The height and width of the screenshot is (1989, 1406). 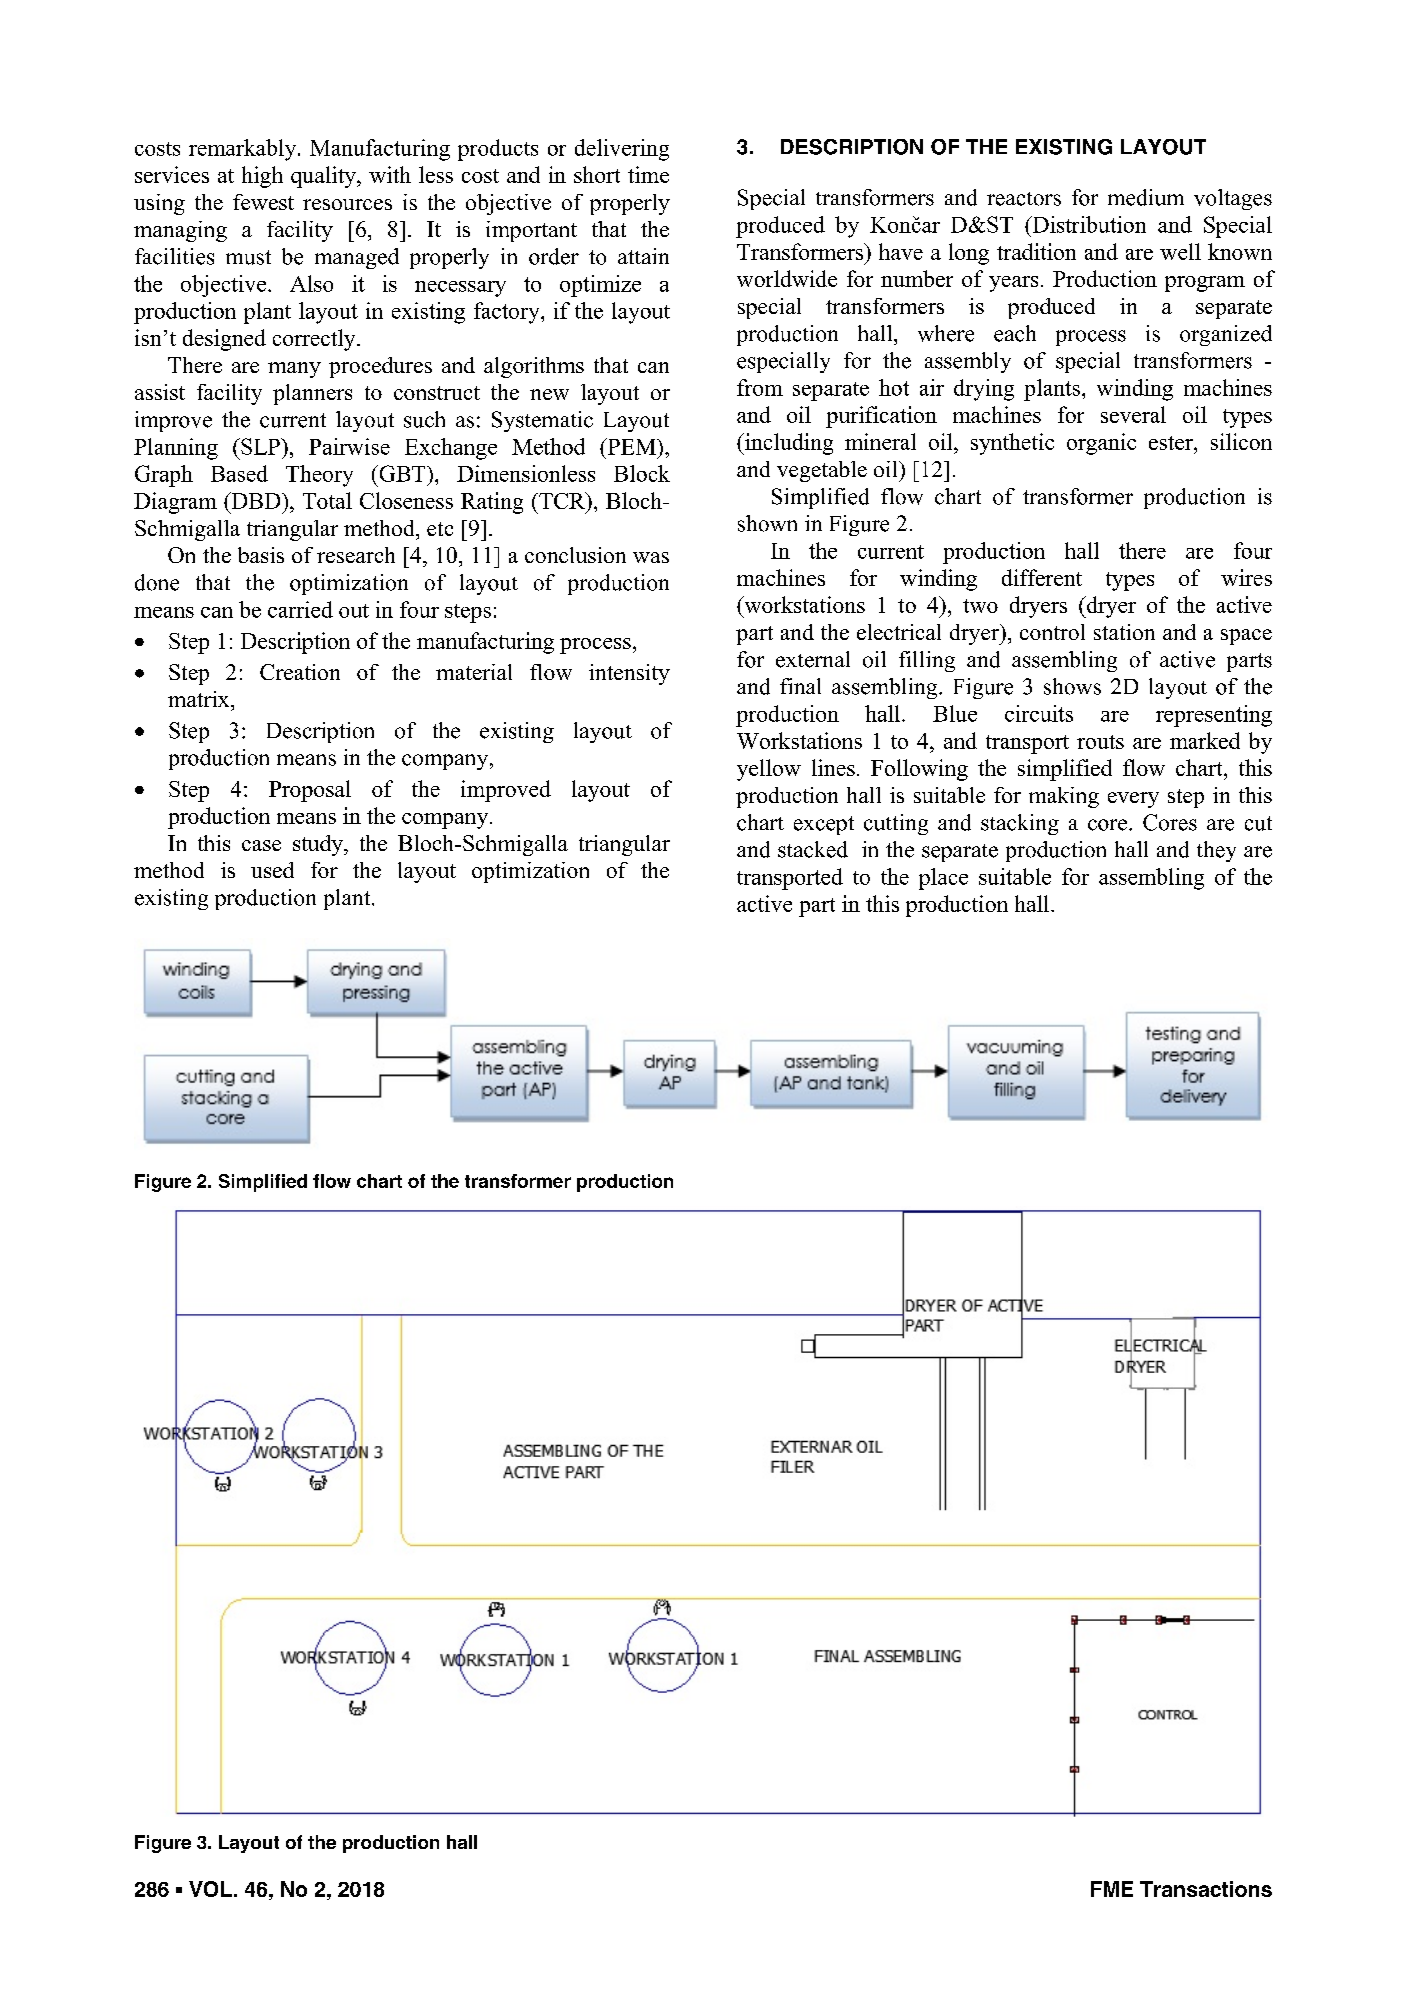 I want to click on fewest, so click(x=263, y=202).
